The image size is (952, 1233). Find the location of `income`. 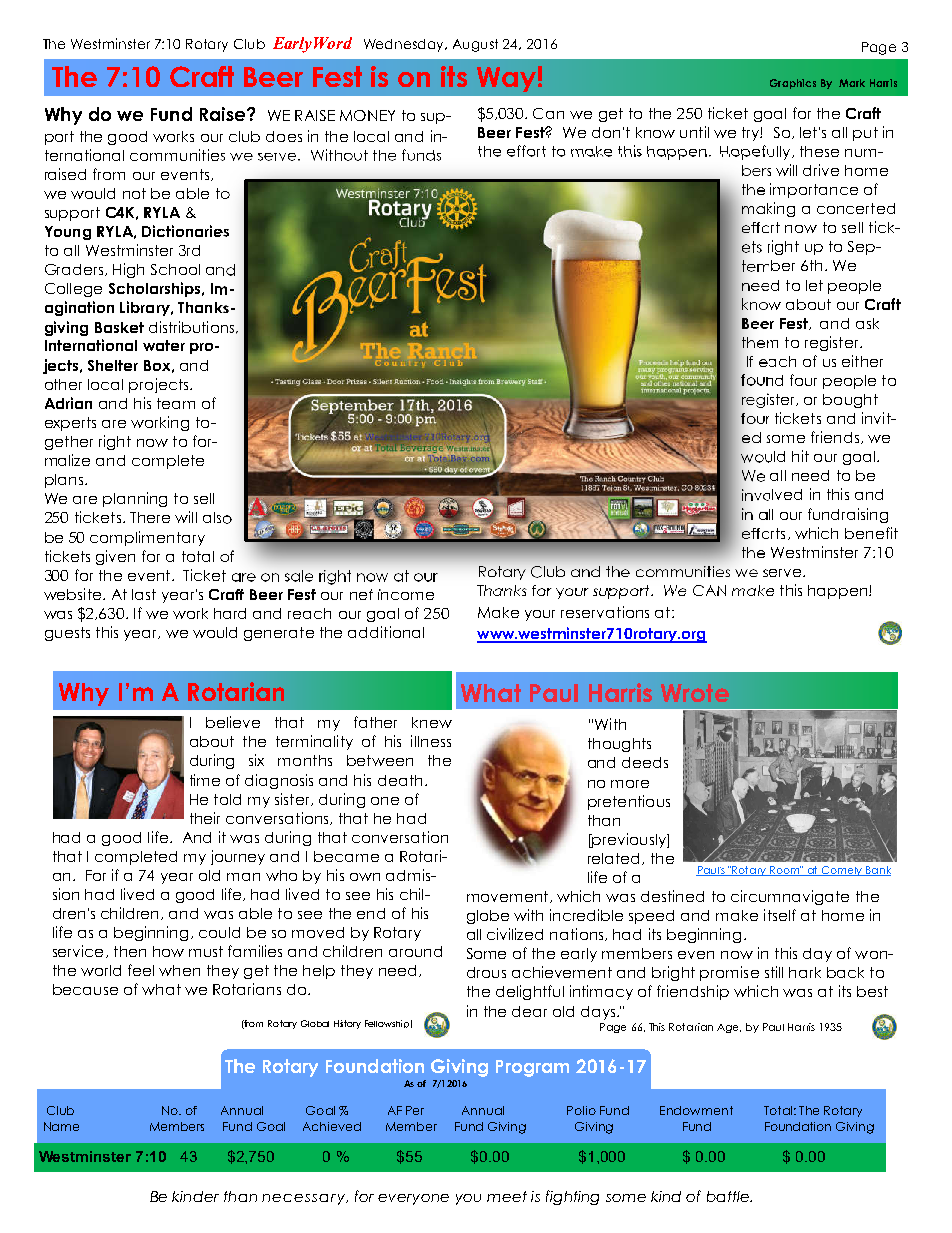

income is located at coordinates (406, 594).
